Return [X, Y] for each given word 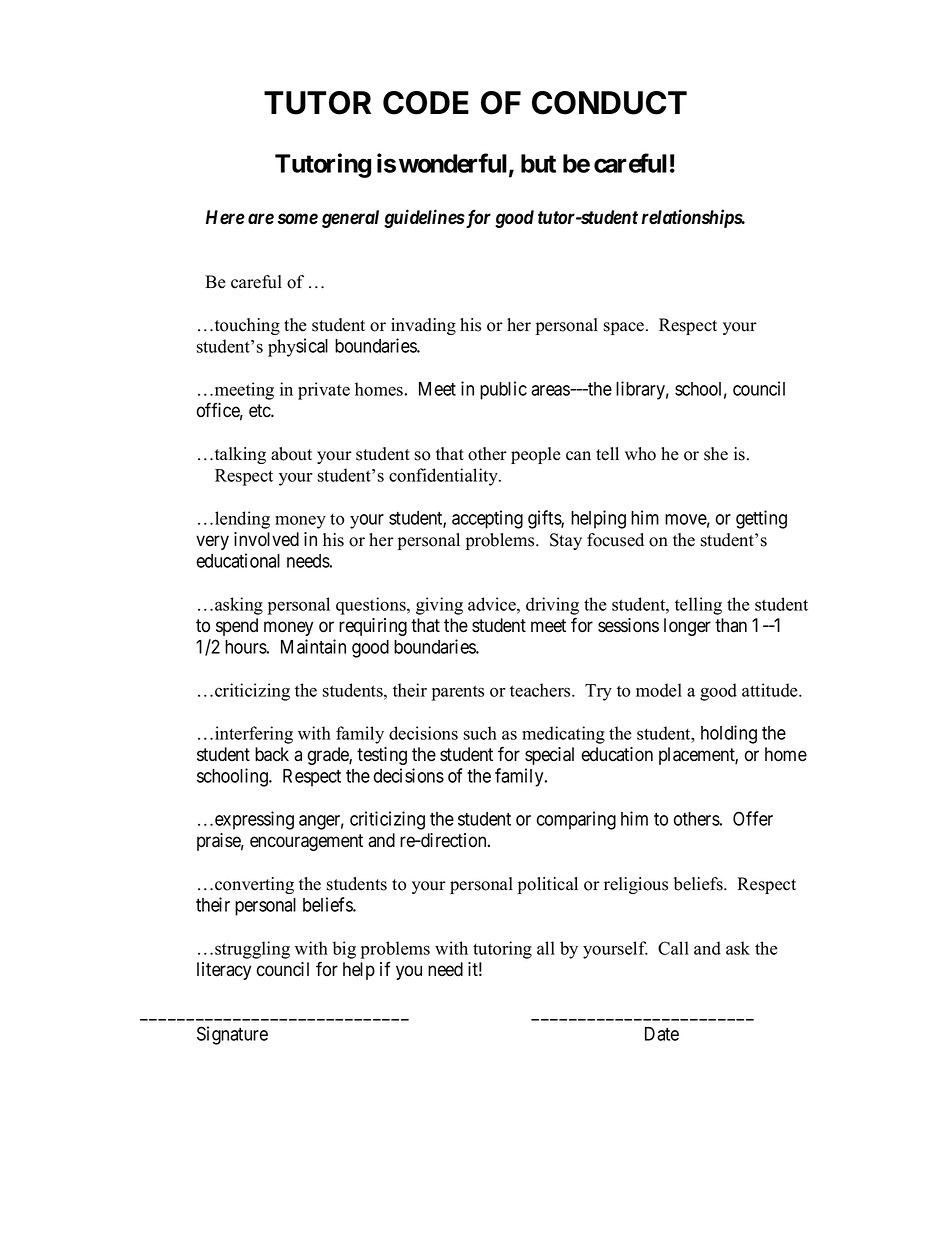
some [298, 219]
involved [266, 539]
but [538, 163]
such [480, 733]
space [625, 328]
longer [687, 627]
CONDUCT [609, 103]
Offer [753, 818]
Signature [232, 1035]
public [503, 390]
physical [298, 347]
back [272, 754]
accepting [487, 519]
